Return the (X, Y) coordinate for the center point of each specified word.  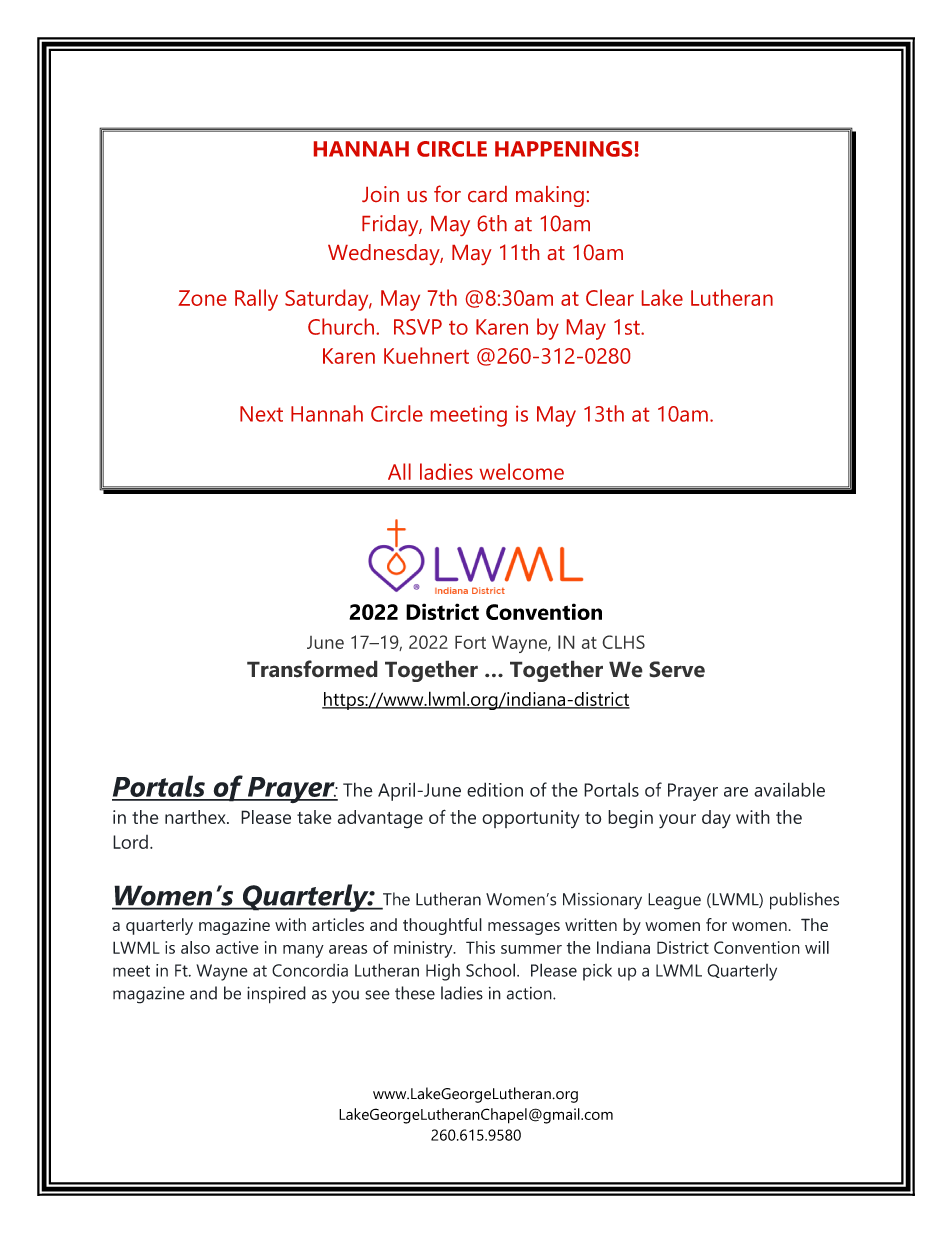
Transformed (312, 669)
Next (261, 414)
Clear (610, 297)
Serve (677, 669)
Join (380, 194)
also (195, 947)
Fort (470, 642)
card (487, 194)
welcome (522, 471)
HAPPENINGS (563, 149)
